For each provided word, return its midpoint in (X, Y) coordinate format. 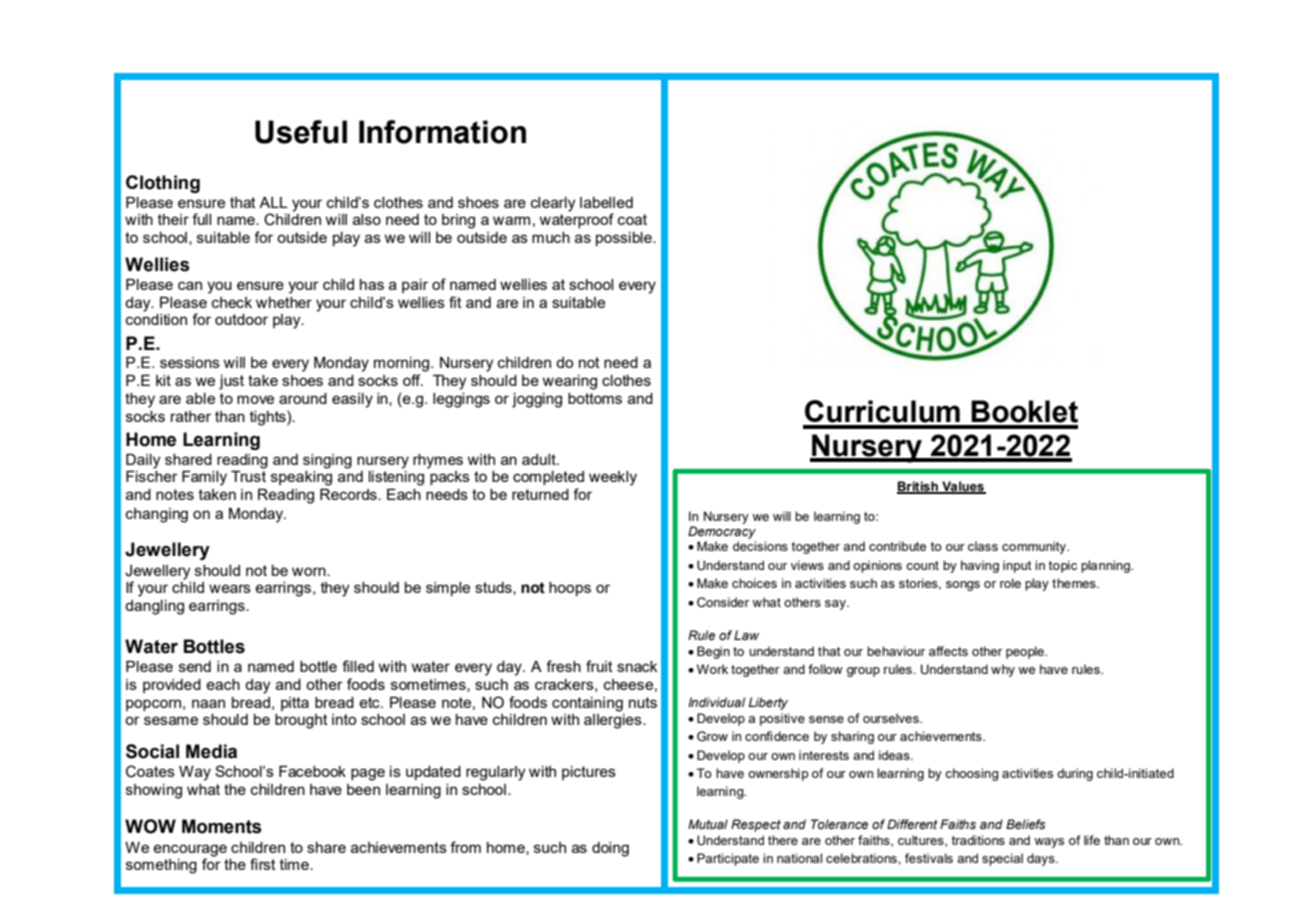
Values (963, 487)
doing (610, 849)
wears (230, 588)
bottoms (595, 398)
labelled (606, 202)
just (231, 382)
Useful (301, 132)
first (263, 864)
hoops (570, 589)
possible (625, 239)
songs (963, 586)
